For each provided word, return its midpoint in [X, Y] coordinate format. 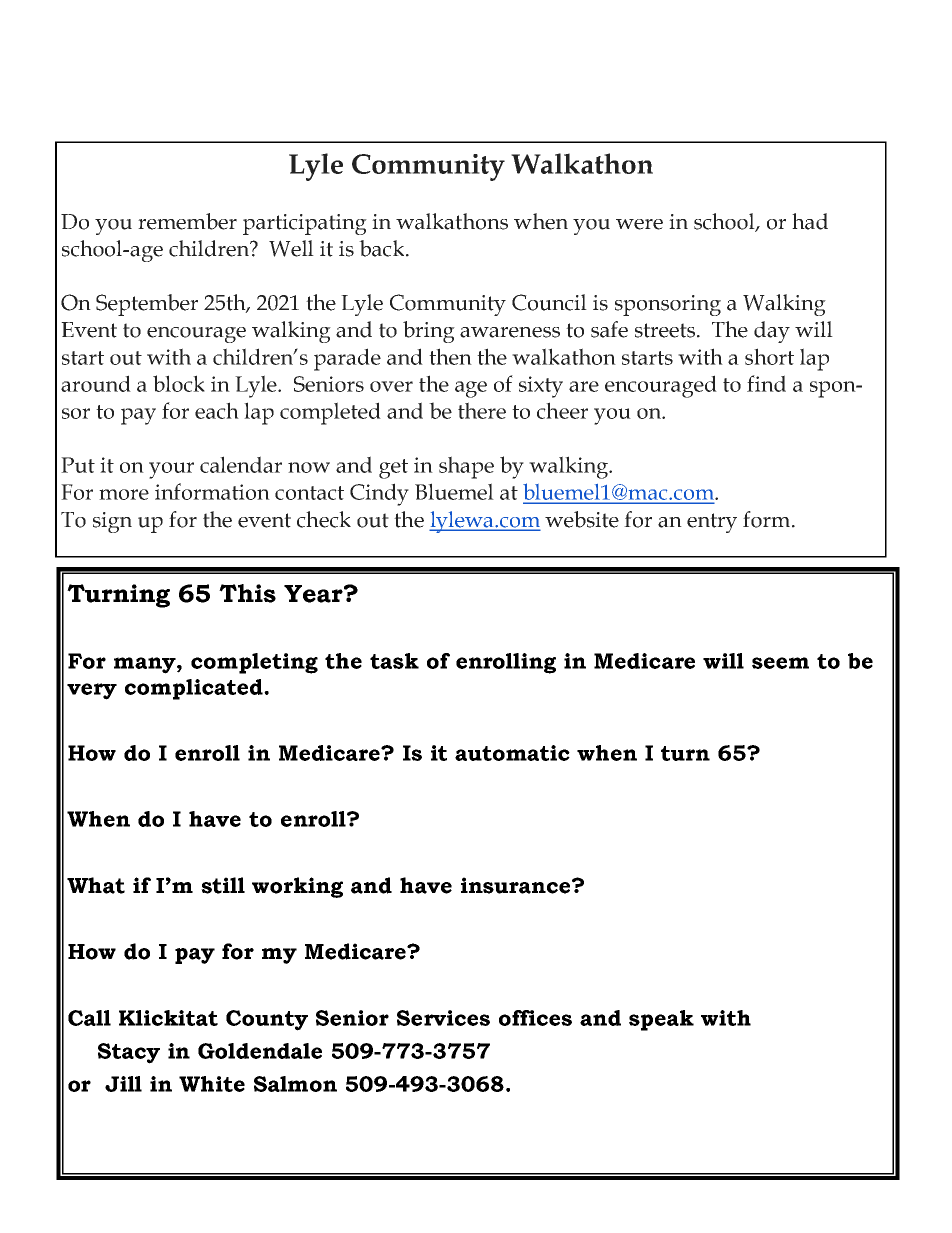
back [383, 248]
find [766, 383]
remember [187, 221]
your [171, 470]
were [639, 224]
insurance [517, 885]
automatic [512, 753]
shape [466, 467]
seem [780, 663]
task [394, 661]
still [223, 885]
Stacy [129, 1053]
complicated [195, 689]
